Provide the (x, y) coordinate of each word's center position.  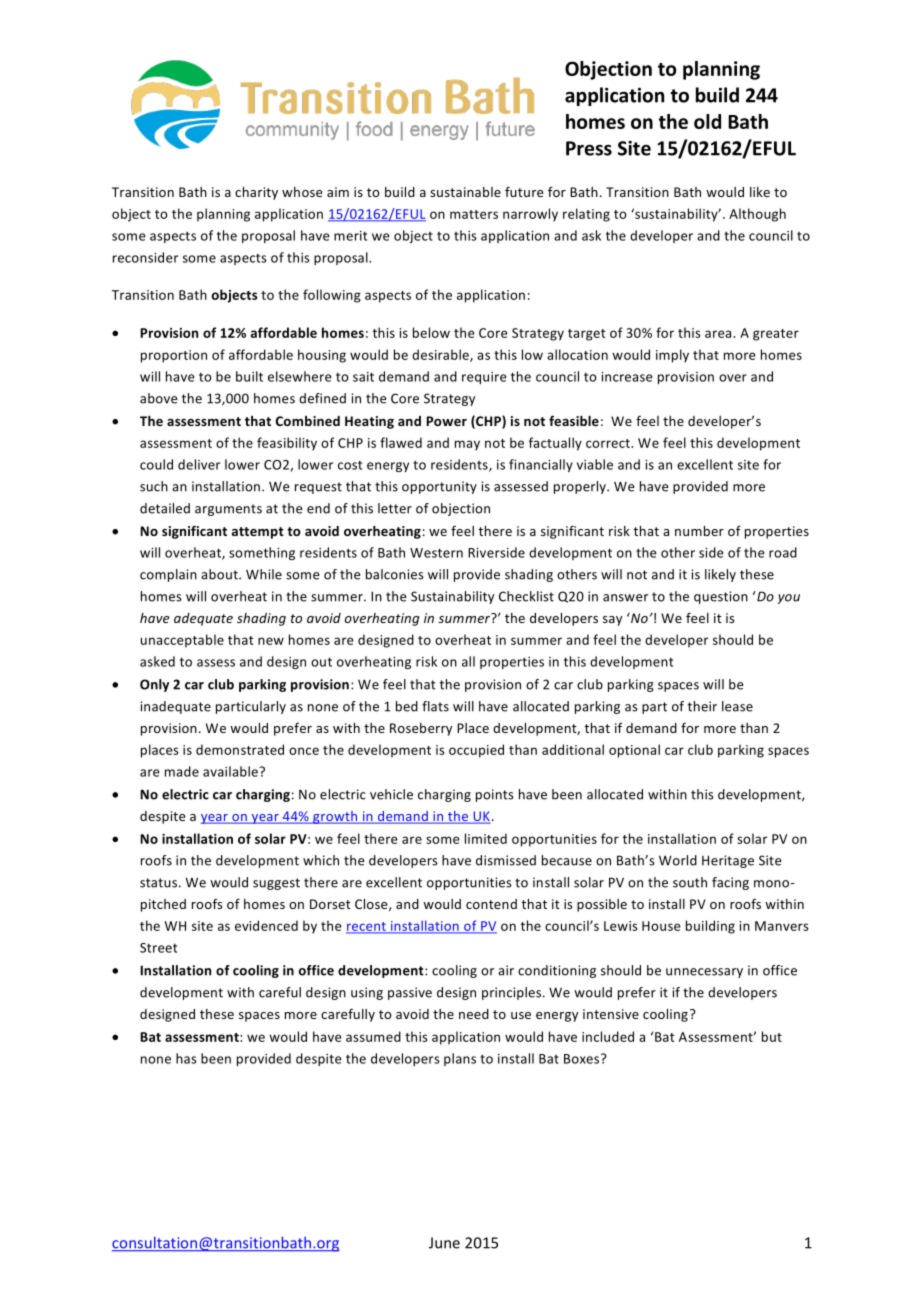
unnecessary (704, 973)
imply (672, 356)
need (474, 1014)
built (249, 376)
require (484, 378)
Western (436, 553)
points (495, 795)
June (444, 1243)
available (231, 771)
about (220, 574)
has (186, 1058)
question (721, 597)
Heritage (728, 861)
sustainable (465, 192)
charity (256, 193)
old (707, 121)
